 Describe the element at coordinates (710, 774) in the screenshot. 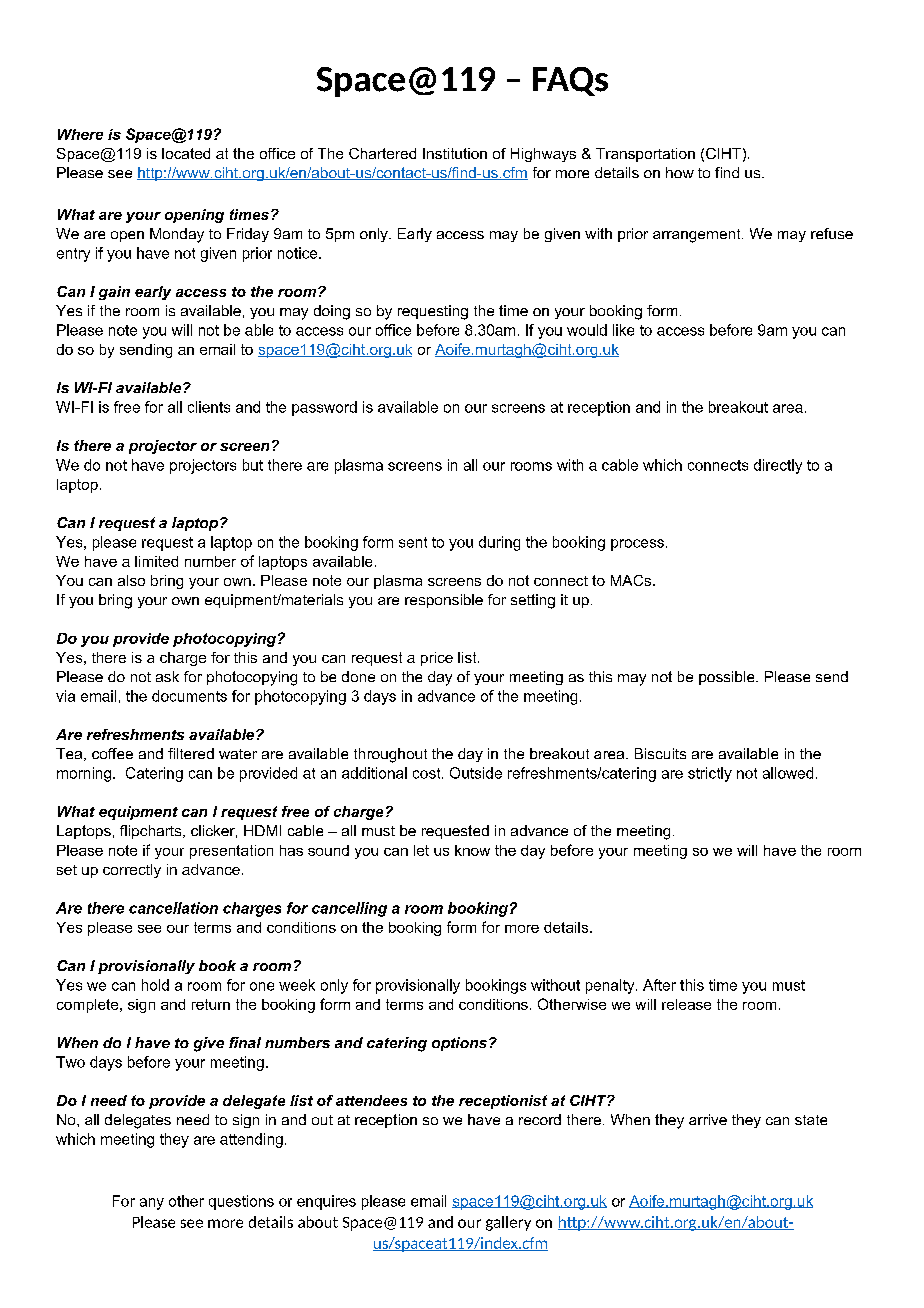

I see `strictly` at that location.
